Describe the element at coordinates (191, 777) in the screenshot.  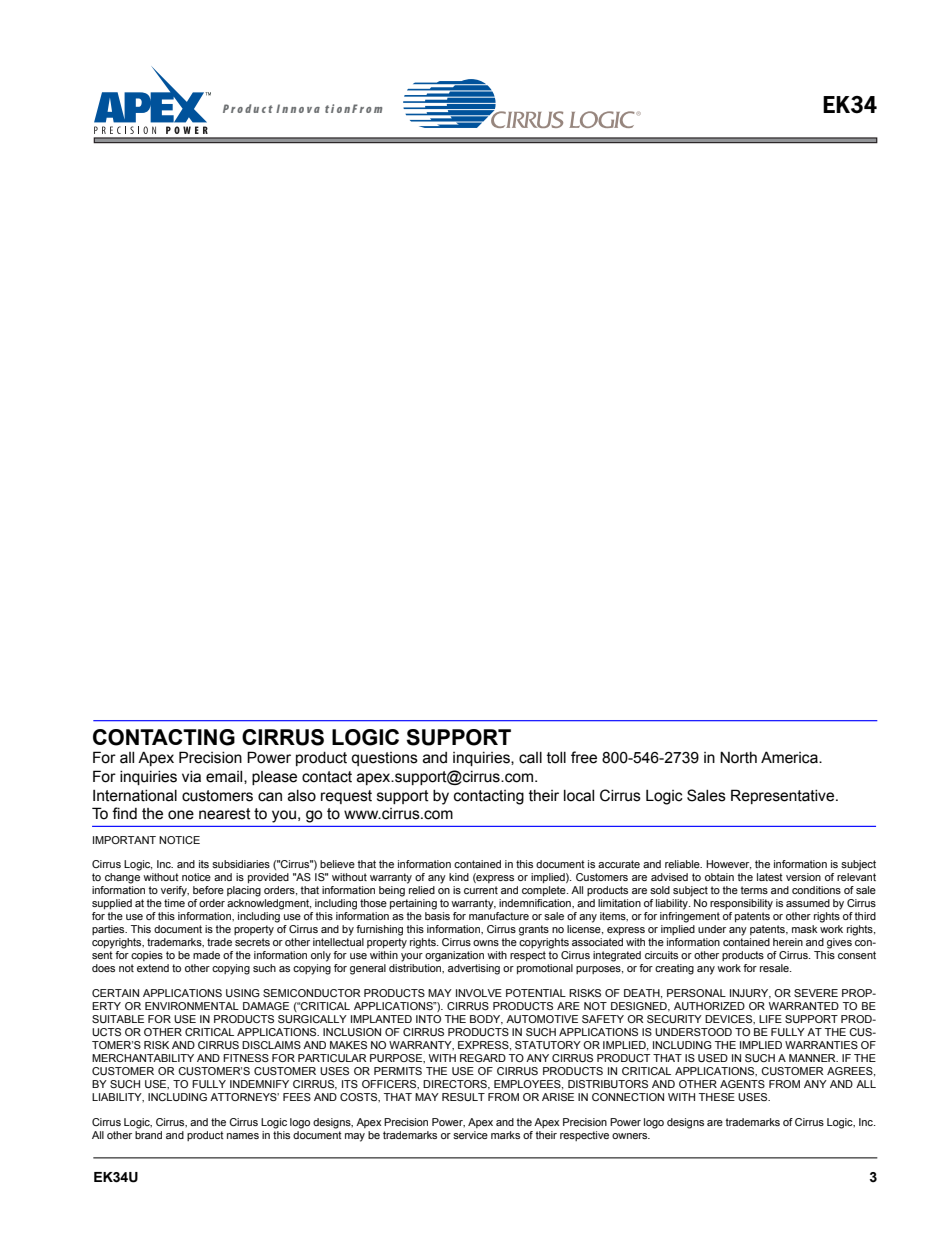
I see `via` at that location.
